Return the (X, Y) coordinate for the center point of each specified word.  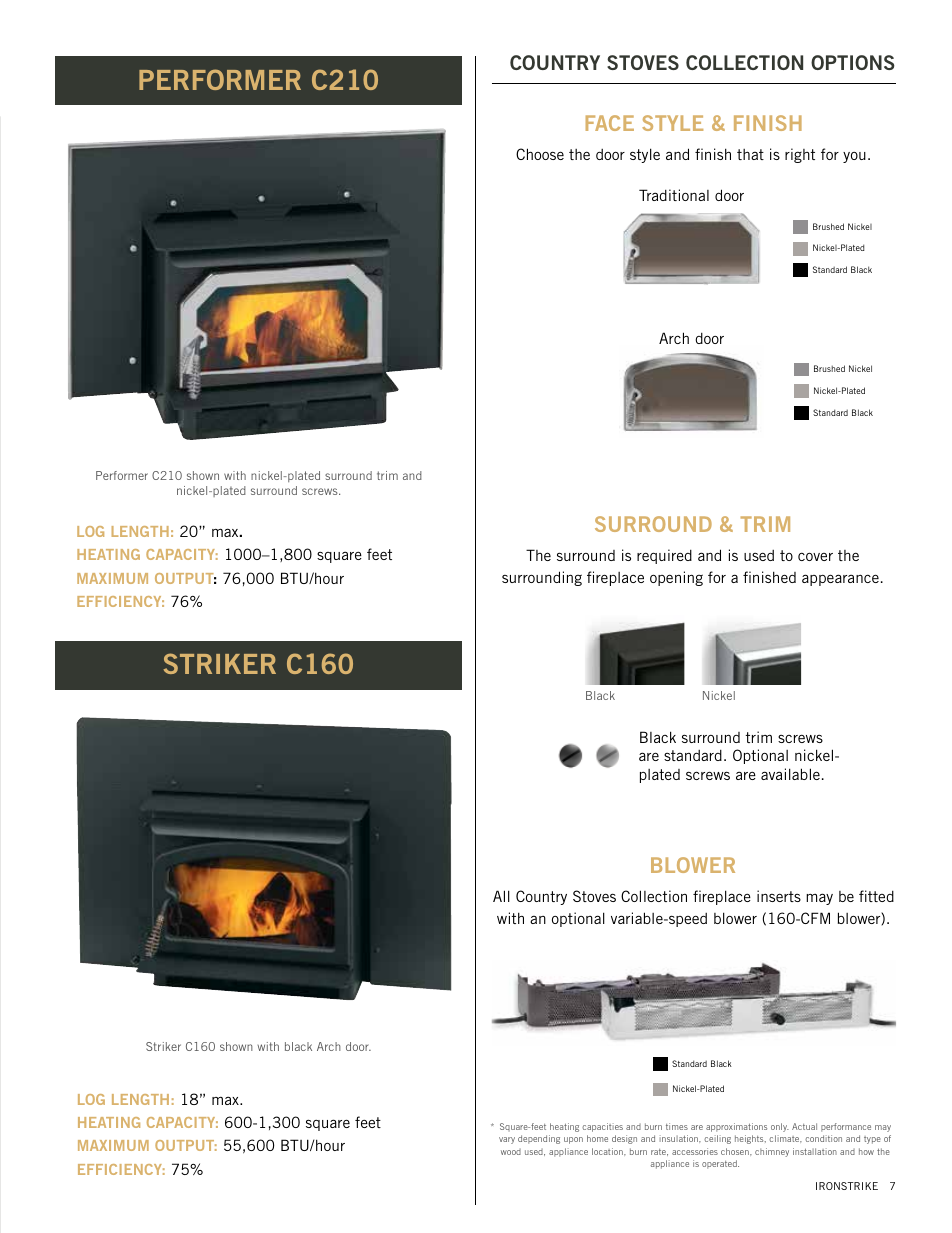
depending (539, 1139)
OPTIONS (853, 62)
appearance (840, 580)
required (664, 556)
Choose (540, 154)
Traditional (674, 195)
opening (676, 578)
